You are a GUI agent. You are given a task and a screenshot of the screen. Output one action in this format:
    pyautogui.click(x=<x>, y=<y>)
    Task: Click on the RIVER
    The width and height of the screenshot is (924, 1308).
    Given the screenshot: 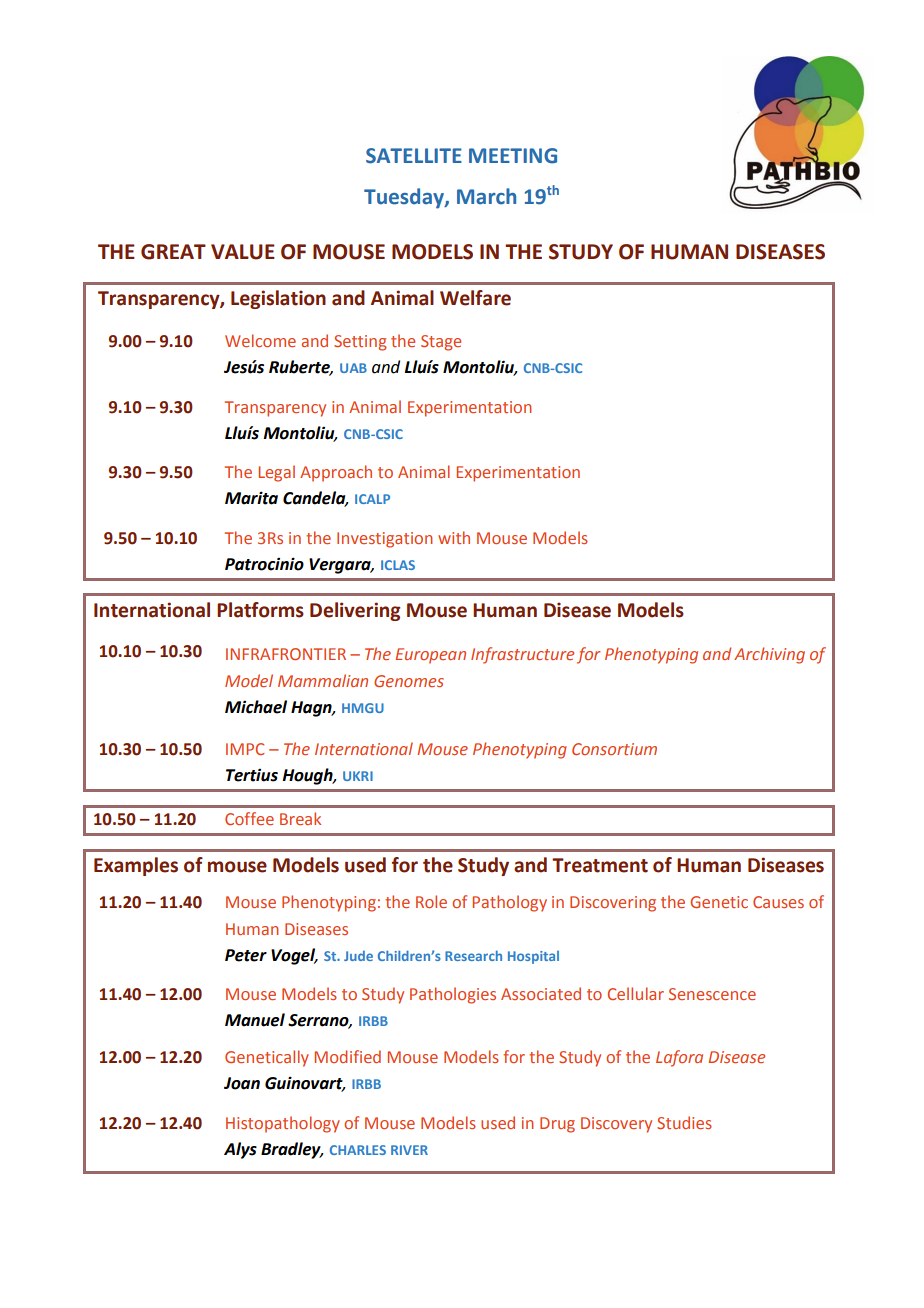 What is the action you would take?
    pyautogui.click(x=409, y=1150)
